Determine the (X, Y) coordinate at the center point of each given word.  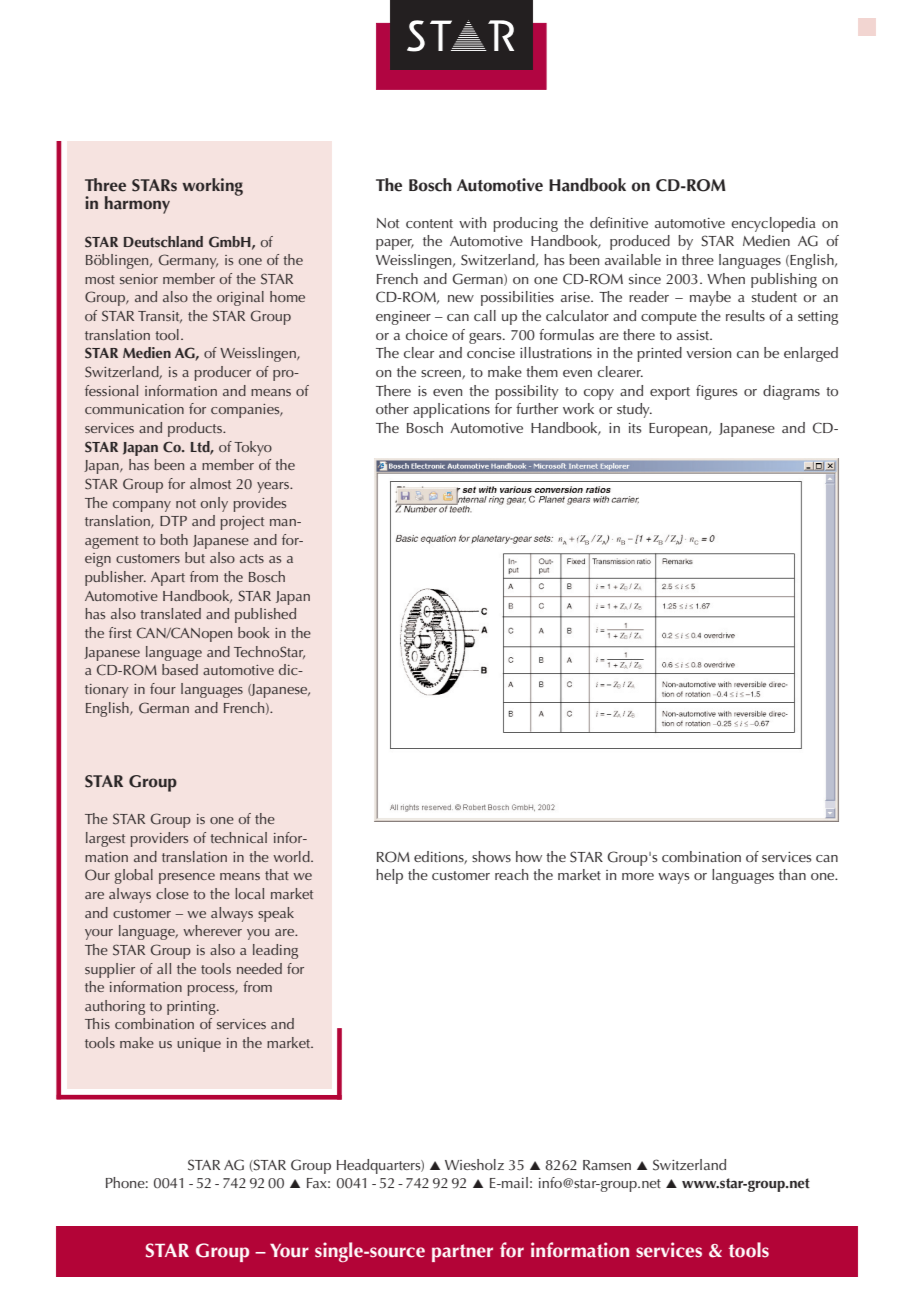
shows (491, 856)
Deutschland (163, 242)
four (163, 688)
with (472, 222)
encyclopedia (773, 224)
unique (199, 1045)
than (792, 874)
